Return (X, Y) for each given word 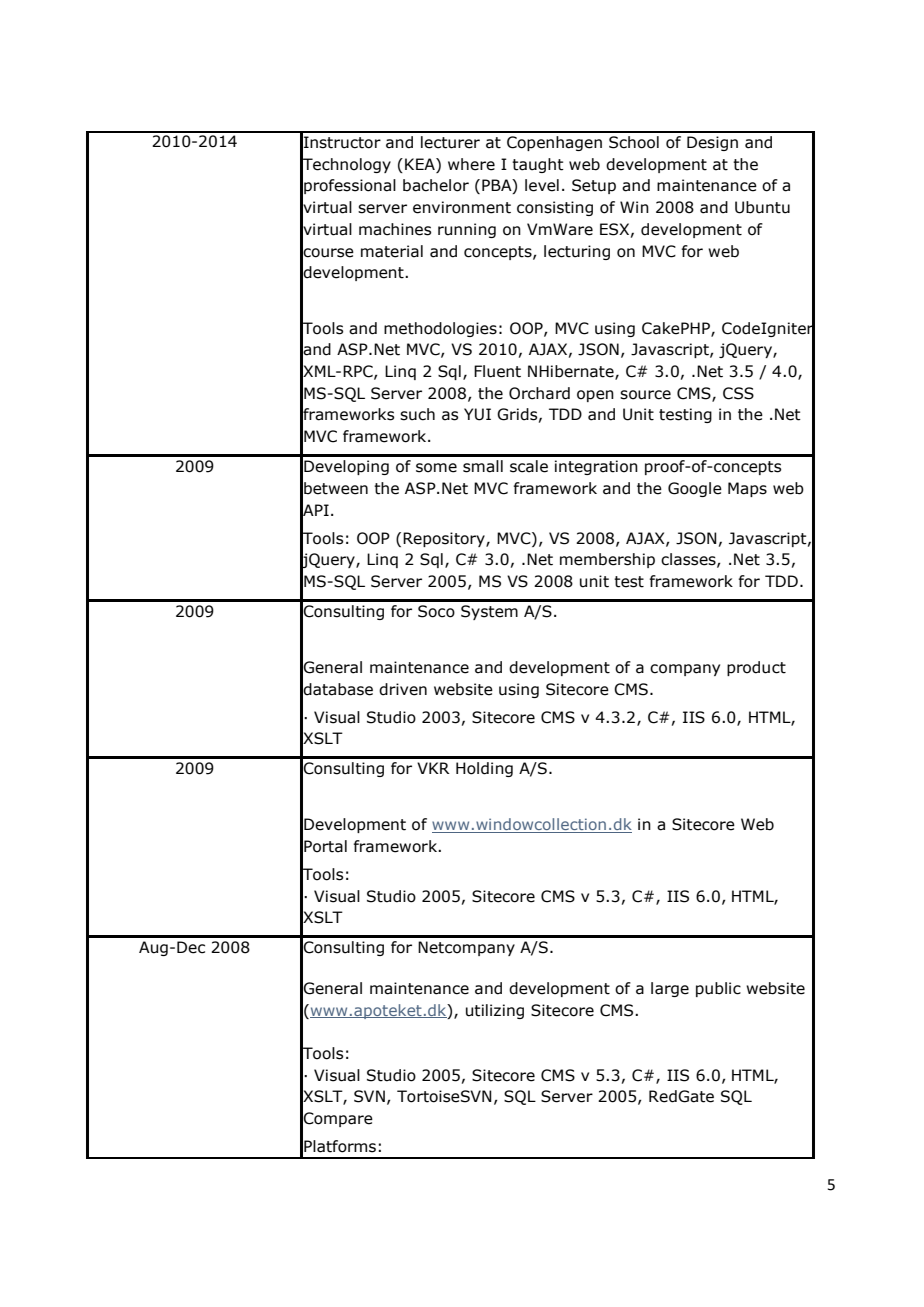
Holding (484, 769)
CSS (738, 393)
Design (712, 143)
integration (596, 467)
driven (403, 689)
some (436, 468)
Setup (594, 186)
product (756, 668)
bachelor (436, 185)
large (670, 989)
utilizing (495, 1011)
